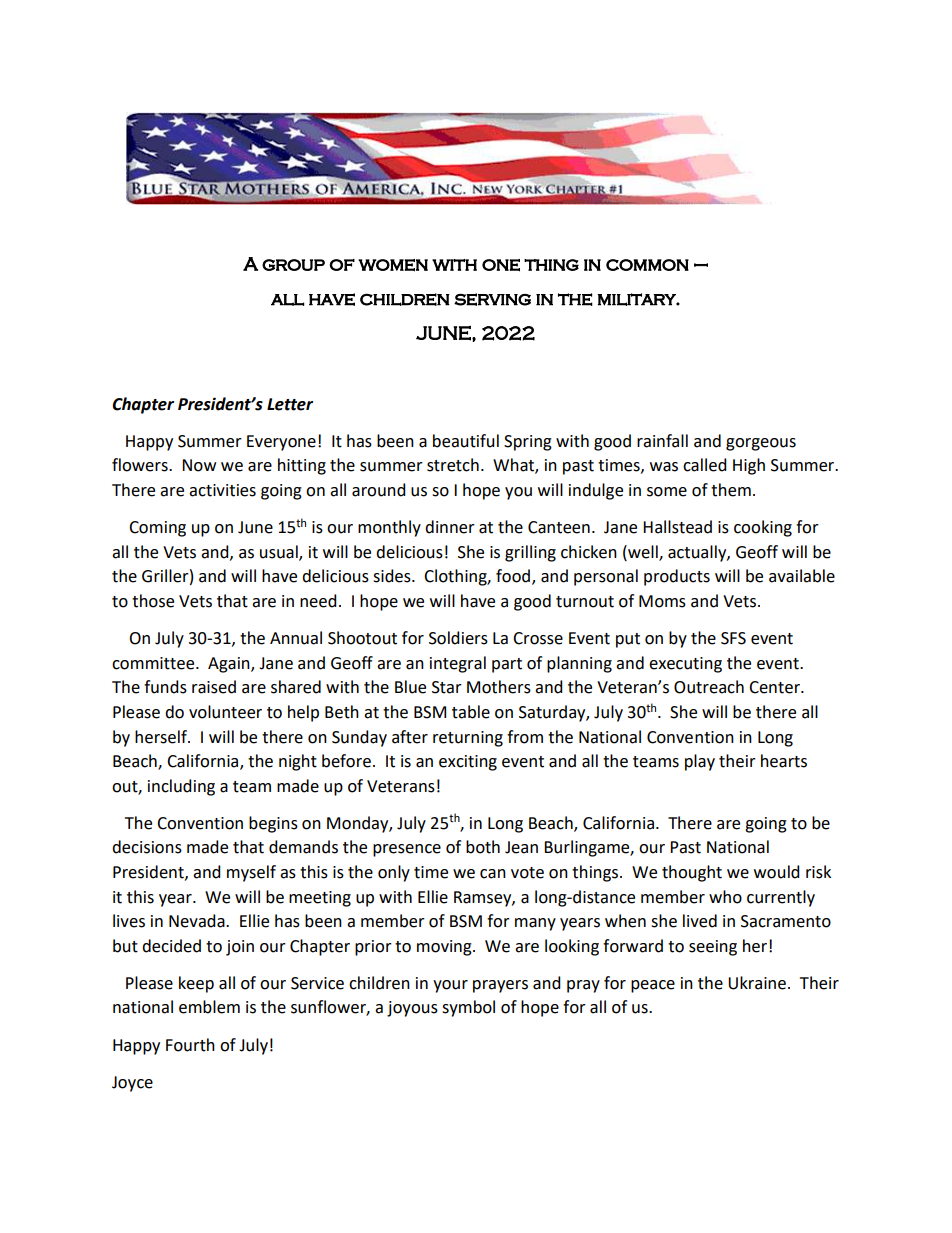  Describe the element at coordinates (647, 265) in the screenshot. I see `common` at that location.
